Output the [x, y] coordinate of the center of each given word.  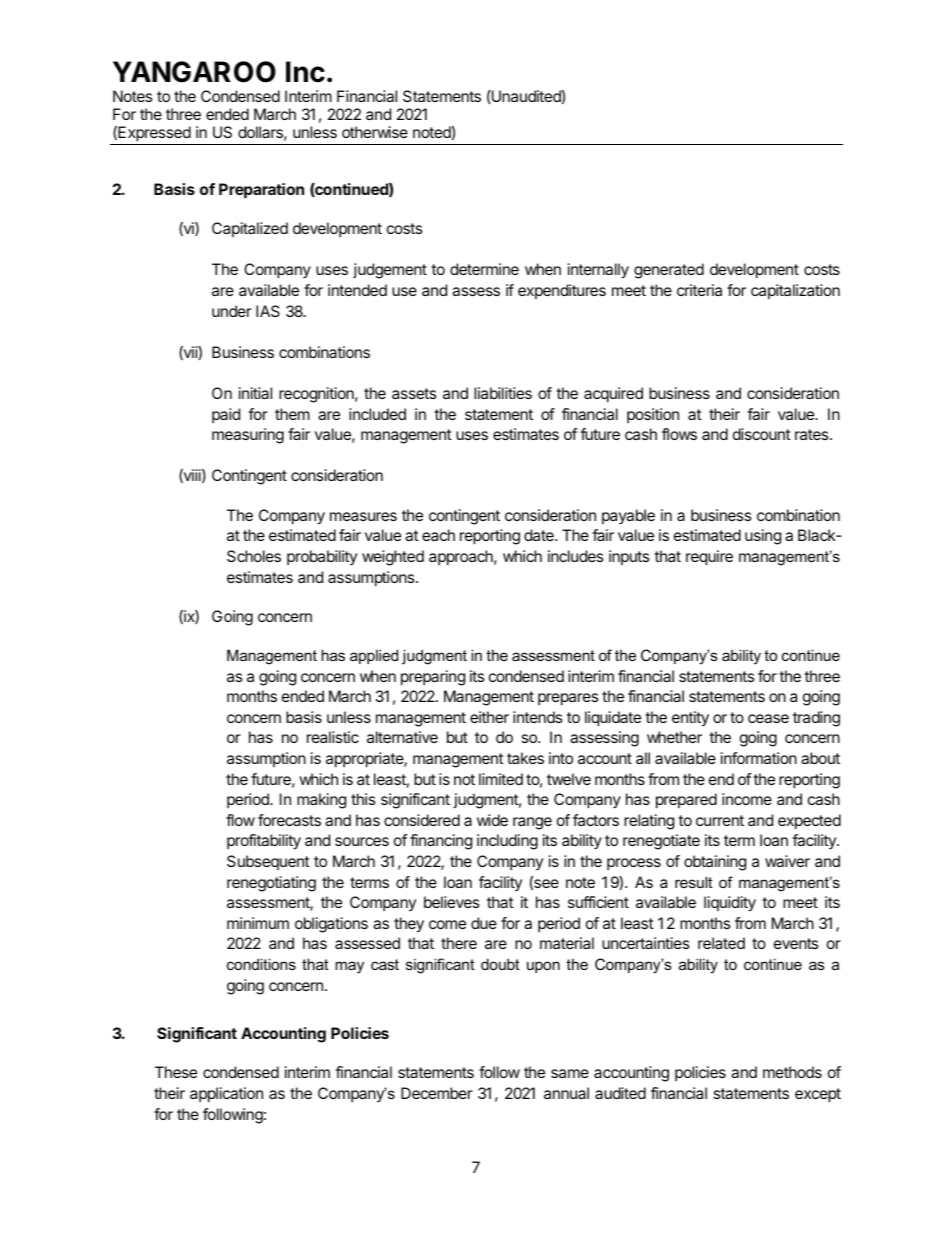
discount [762, 434]
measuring [248, 436]
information [759, 758]
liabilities [503, 393]
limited [501, 779]
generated [669, 271]
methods [792, 1072]
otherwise [375, 132]
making [321, 801]
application [226, 1095]
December [437, 1093]
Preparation [261, 191]
